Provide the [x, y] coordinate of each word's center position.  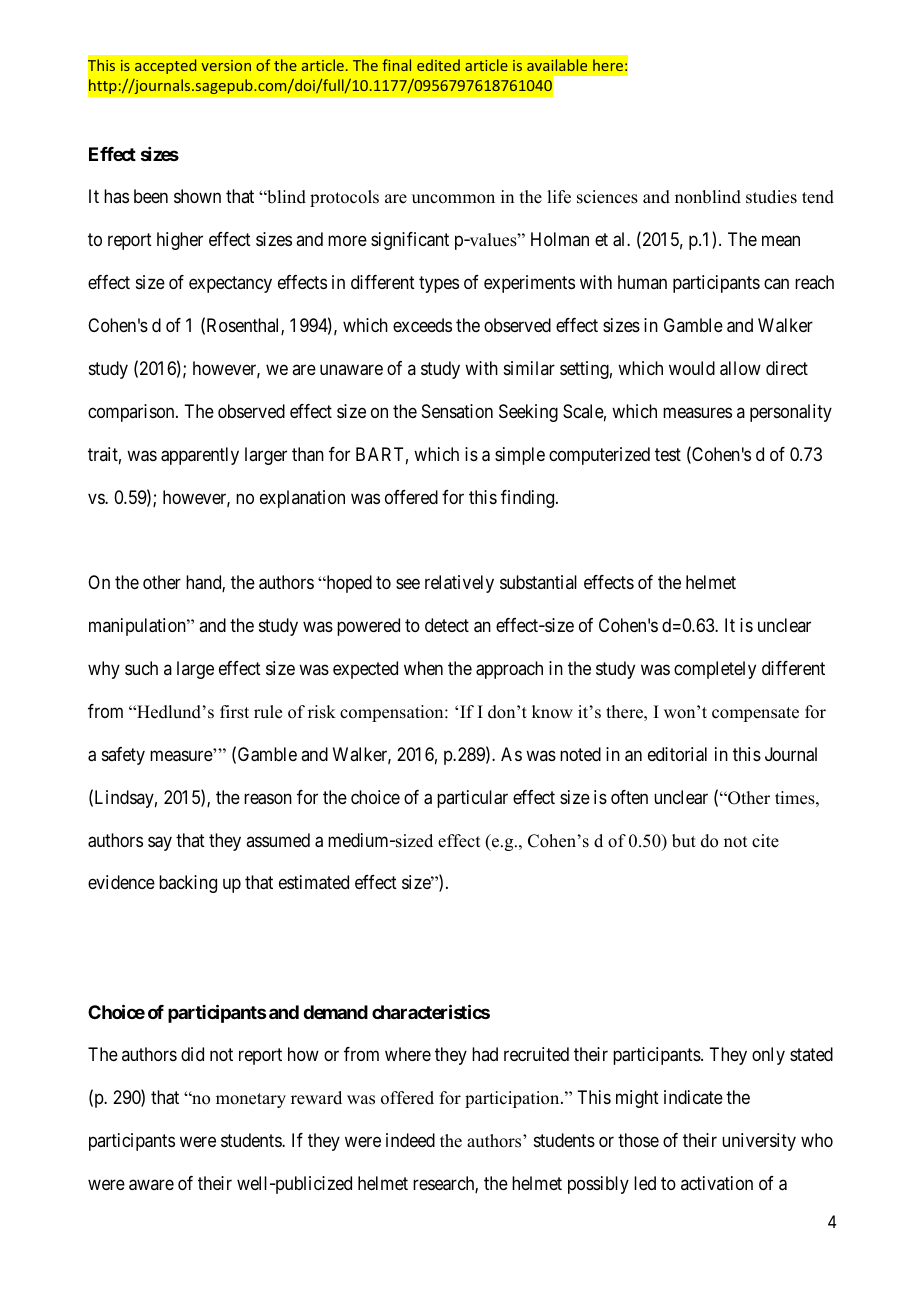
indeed [410, 1140]
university [759, 1142]
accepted [165, 66]
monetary [251, 1100]
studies [771, 197]
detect [447, 625]
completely [715, 670]
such [141, 668]
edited [438, 65]
